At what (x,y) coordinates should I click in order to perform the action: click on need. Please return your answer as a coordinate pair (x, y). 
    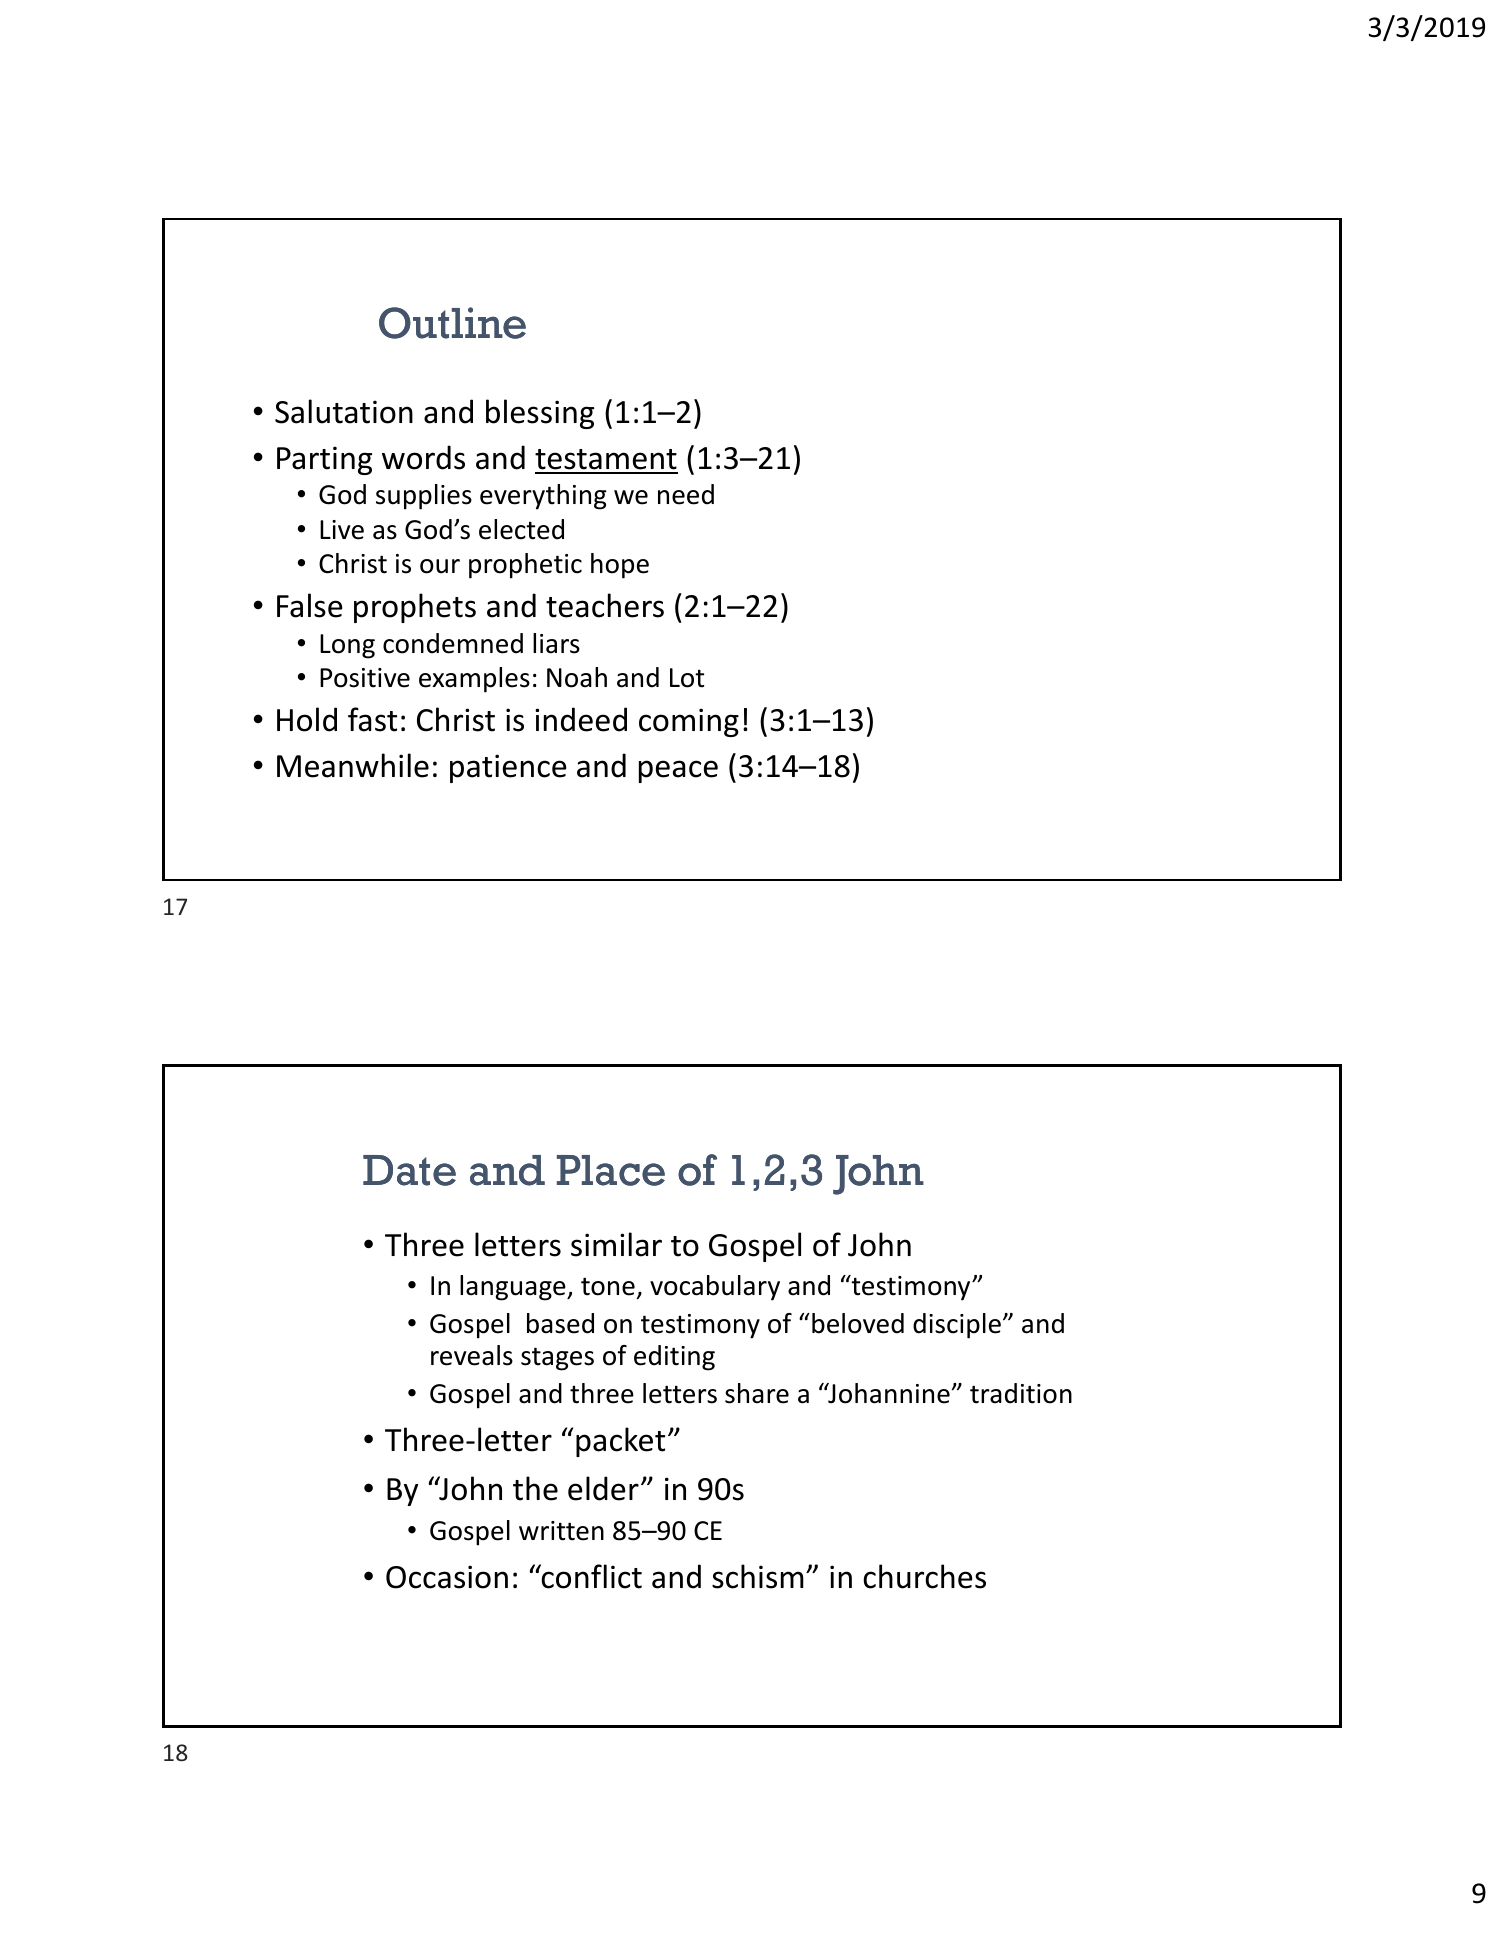
    Looking at the image, I should click on (686, 494).
